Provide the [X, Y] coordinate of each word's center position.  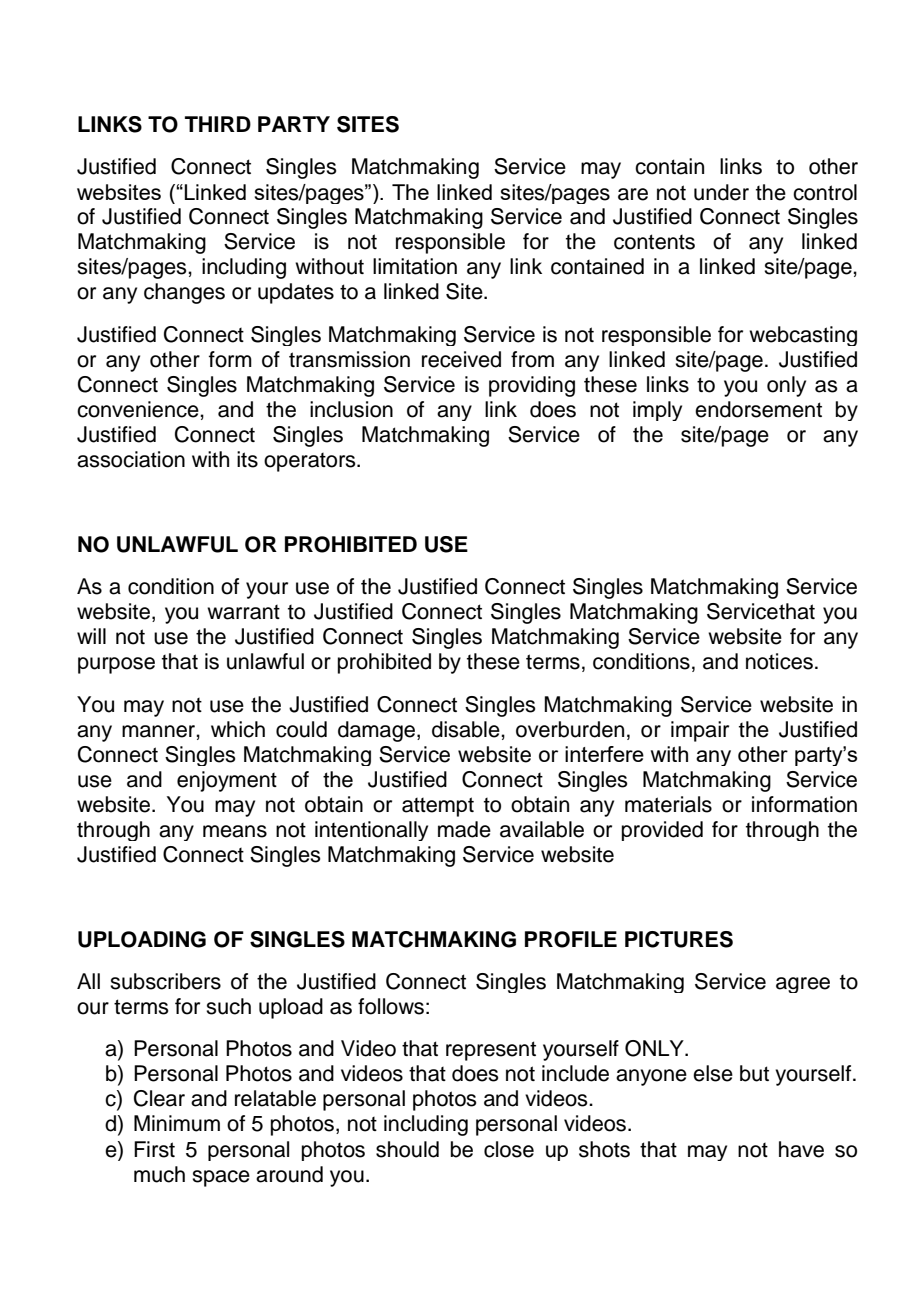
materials [668, 804]
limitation [415, 266]
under [721, 192]
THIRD [218, 124]
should [407, 1149]
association [131, 459]
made [464, 829]
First [154, 1149]
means [235, 831]
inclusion [351, 409]
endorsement [758, 409]
